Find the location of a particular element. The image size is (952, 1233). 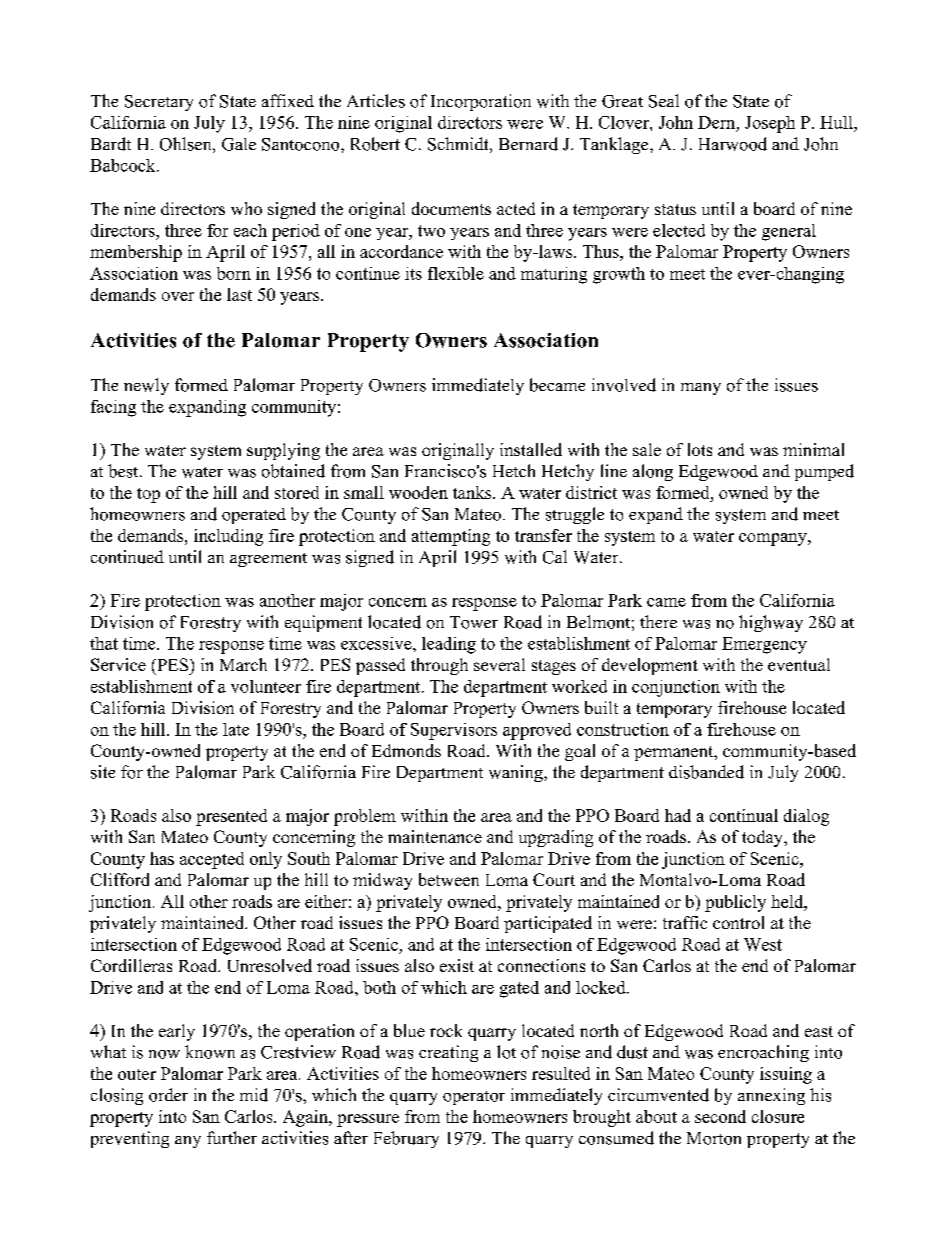

Gale is located at coordinates (239, 144).
